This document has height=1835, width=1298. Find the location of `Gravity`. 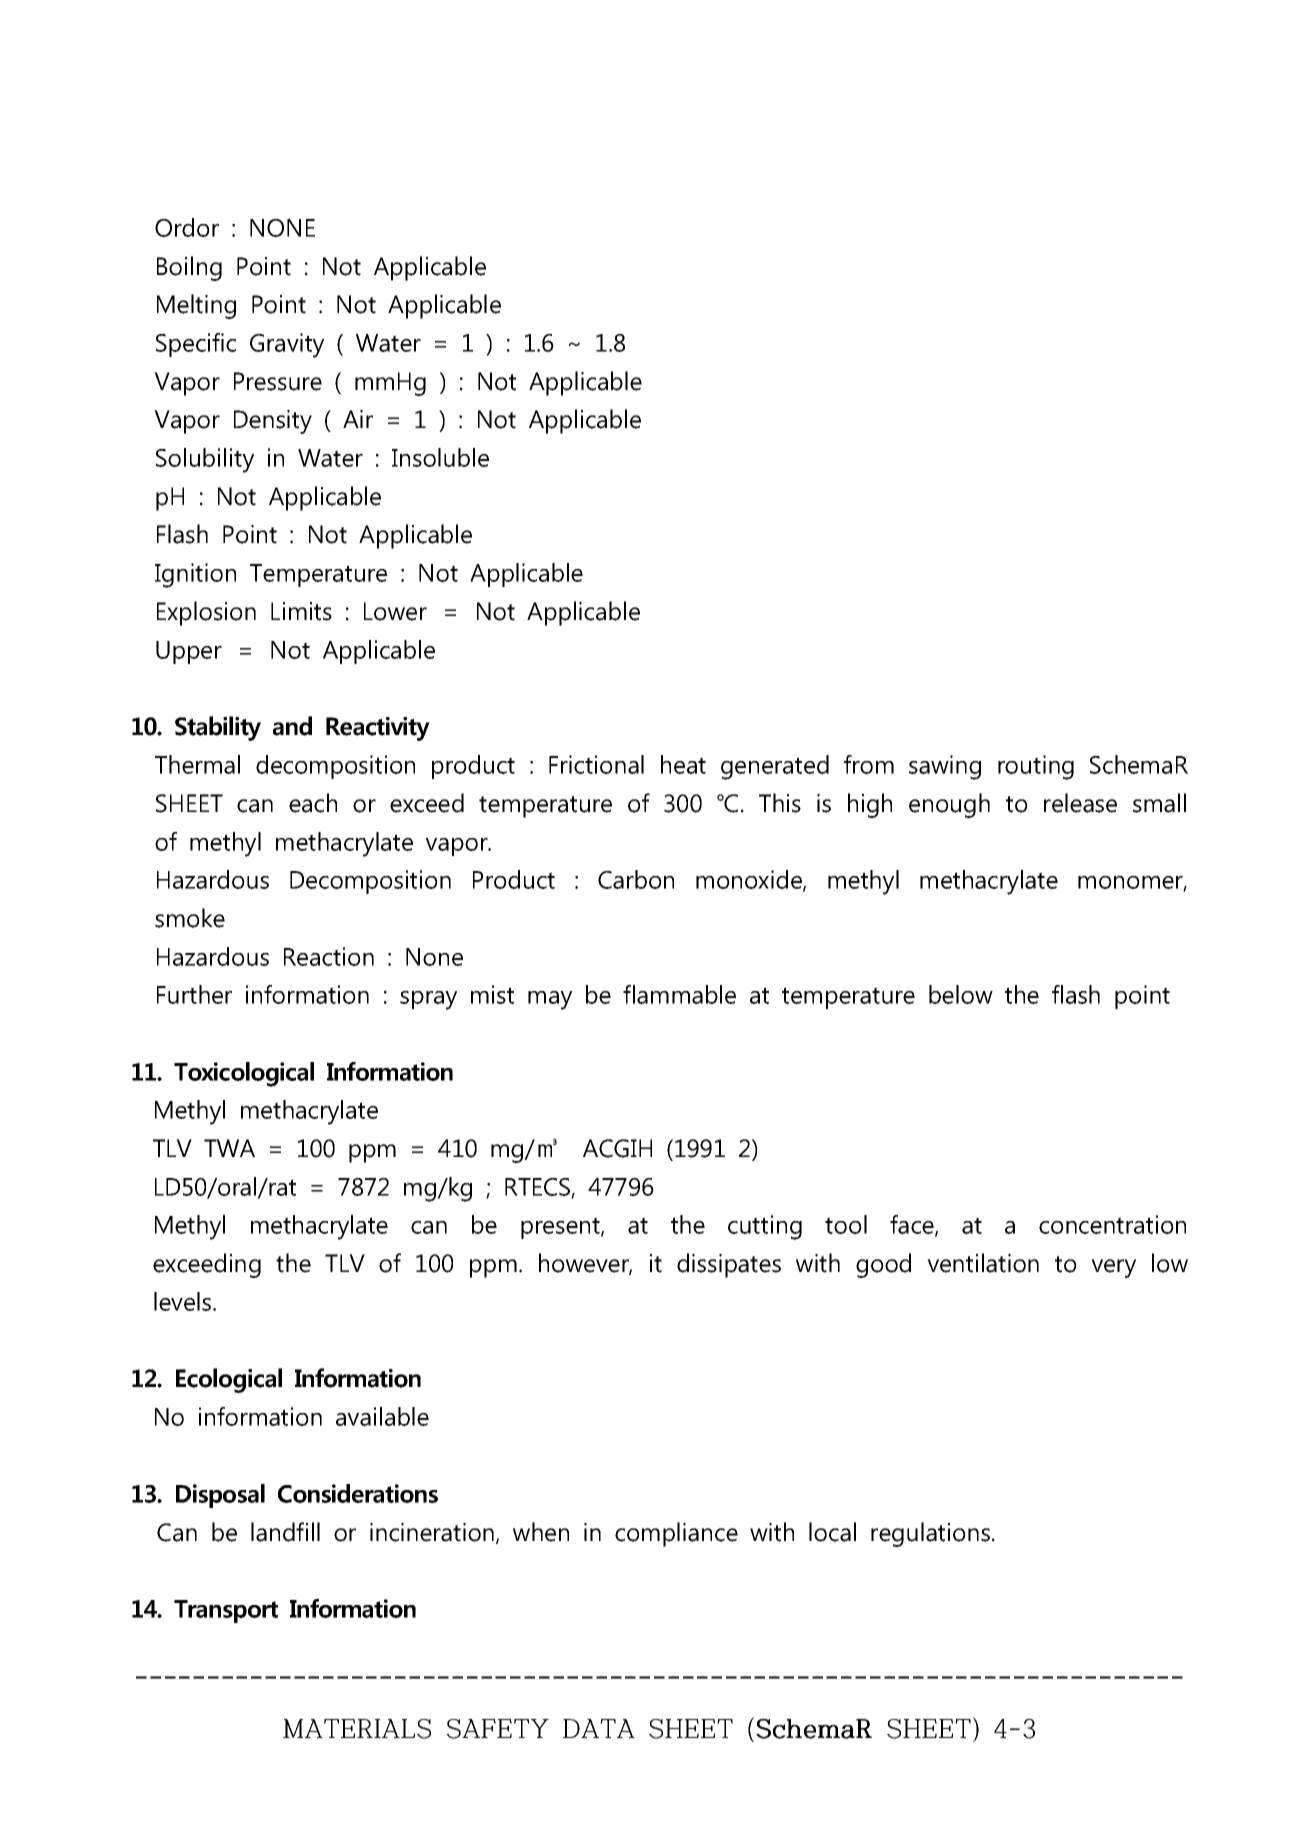

Gravity is located at coordinates (287, 345).
